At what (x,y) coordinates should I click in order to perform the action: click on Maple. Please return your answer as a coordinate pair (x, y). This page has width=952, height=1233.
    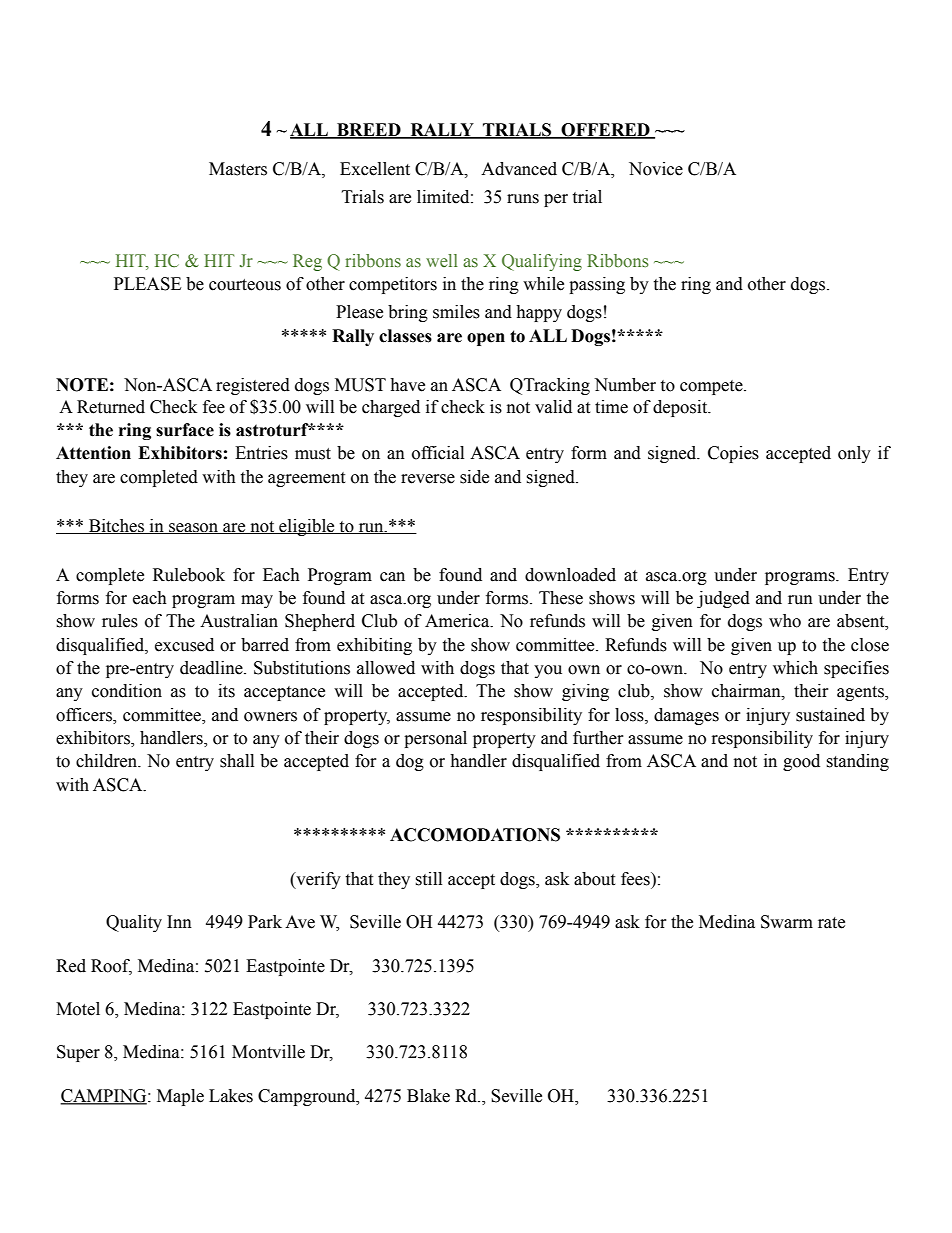
    Looking at the image, I should click on (180, 1097).
